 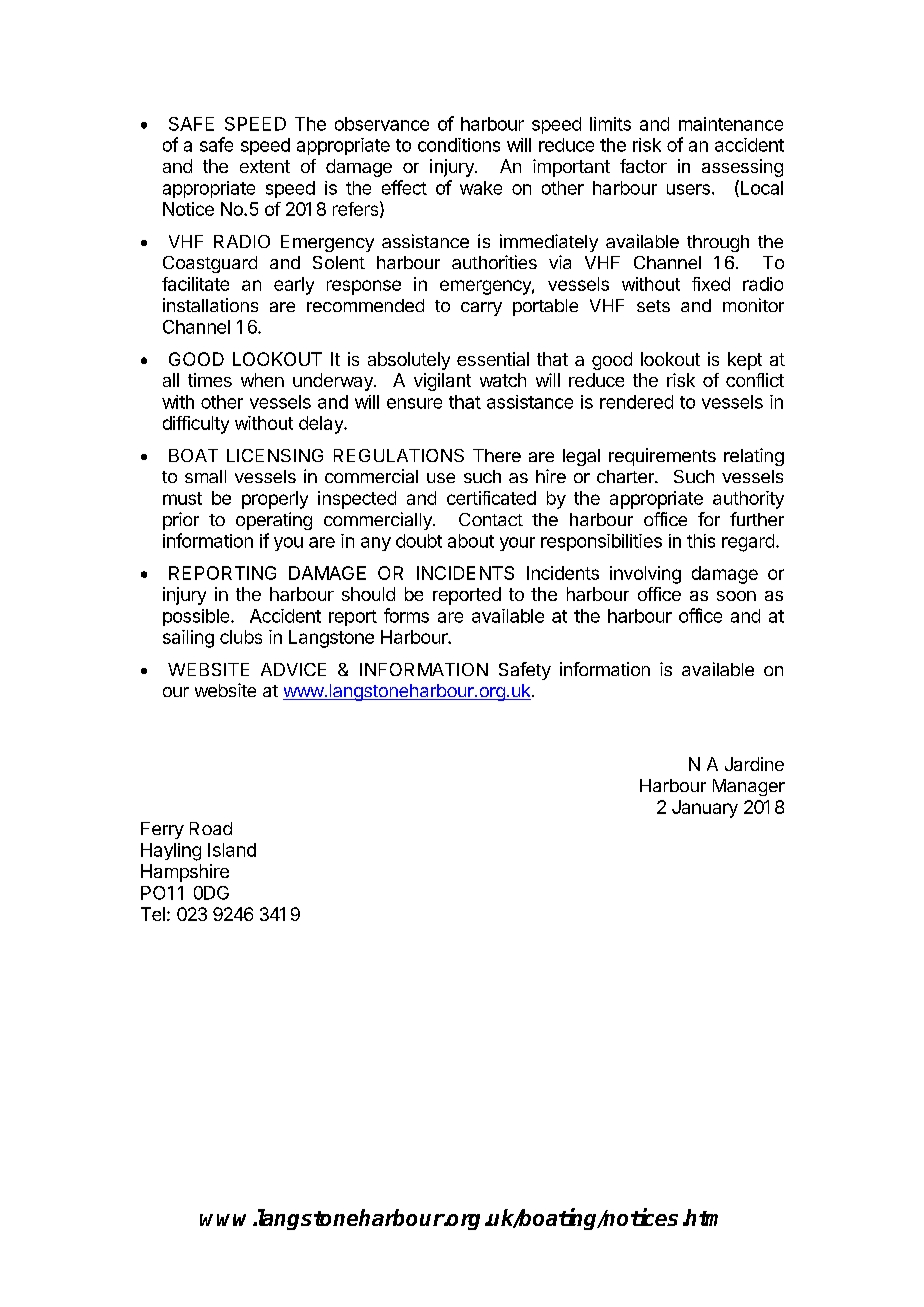 I want to click on this, so click(x=701, y=541).
